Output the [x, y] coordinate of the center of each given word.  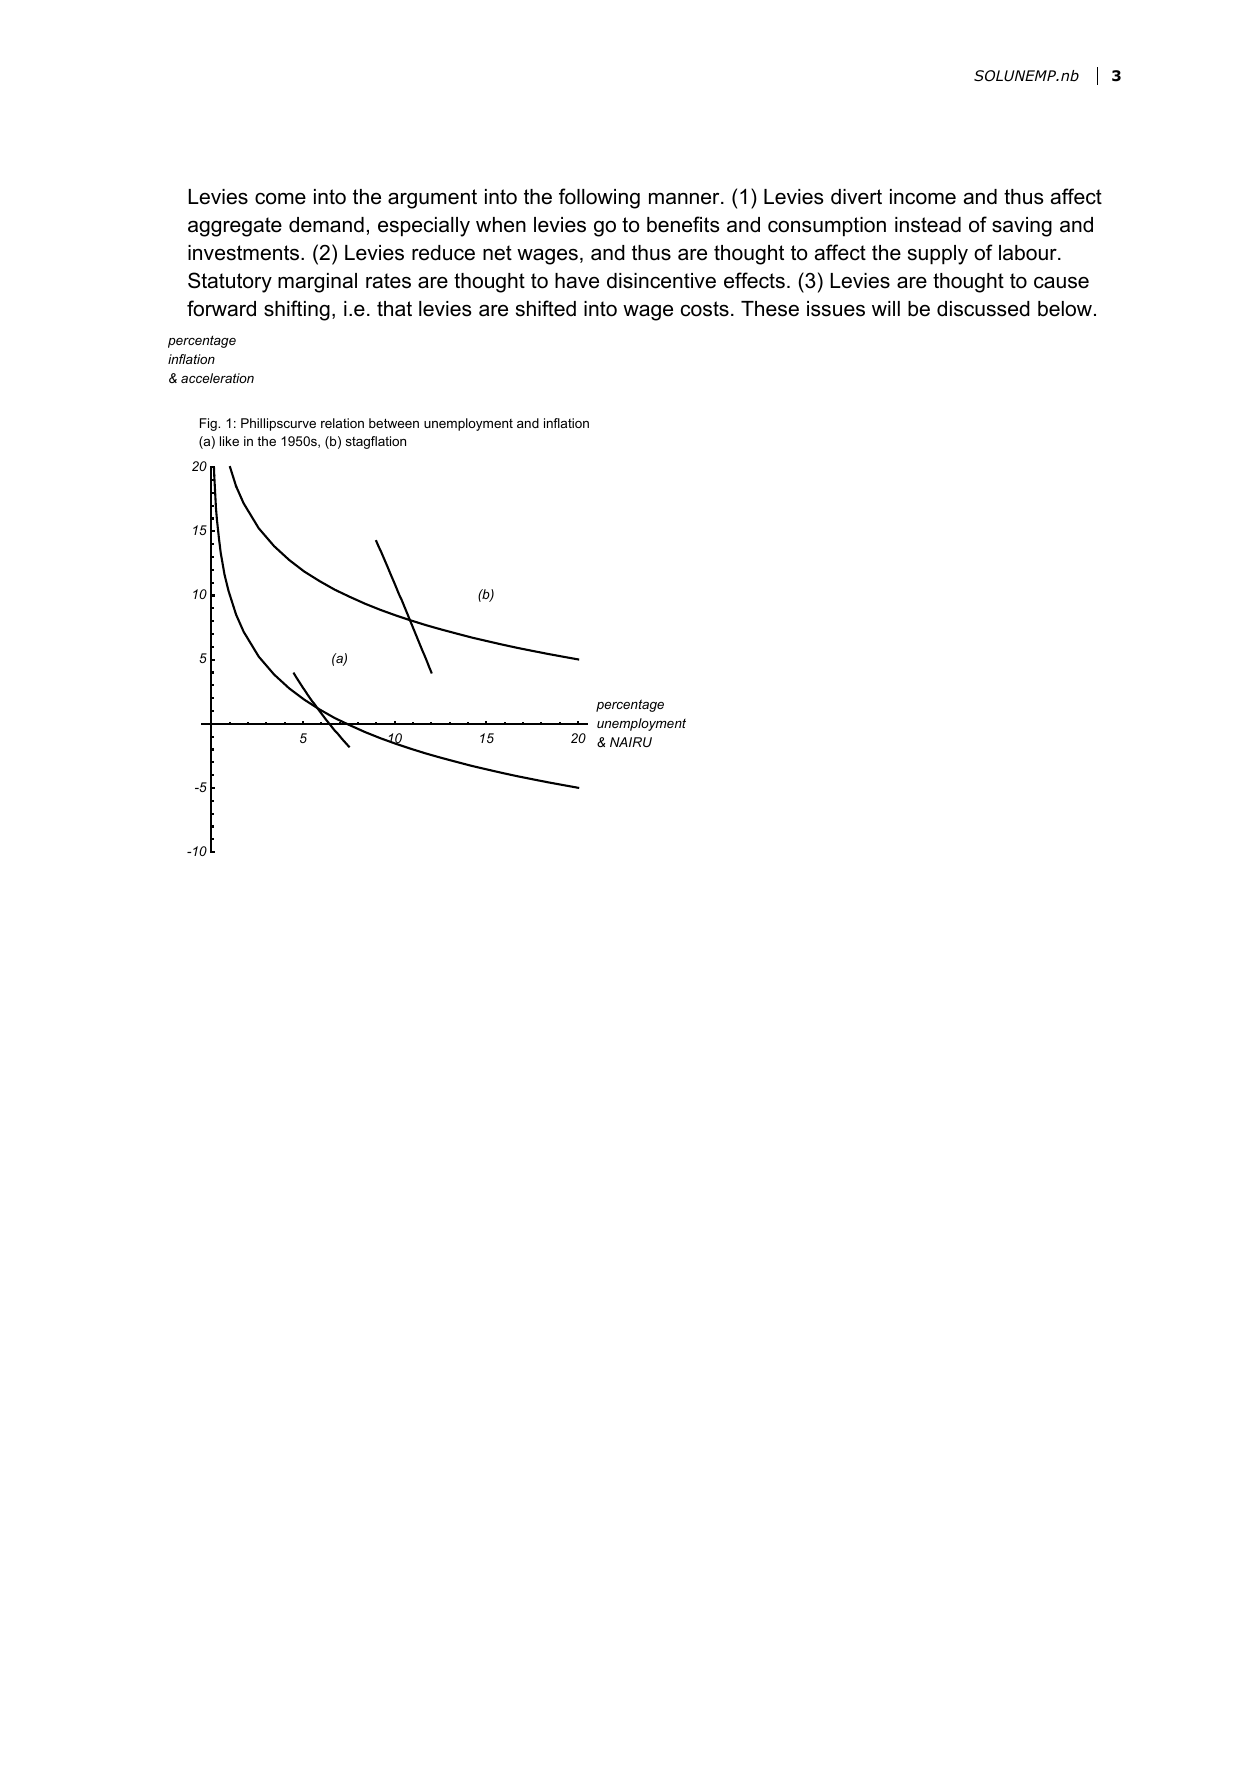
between [394, 423]
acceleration [217, 378]
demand [326, 225]
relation [342, 423]
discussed [983, 309]
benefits [683, 224]
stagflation [376, 442]
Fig [209, 424]
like [229, 441]
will [886, 308]
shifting [297, 310]
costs [705, 309]
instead [928, 225]
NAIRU [631, 742]
